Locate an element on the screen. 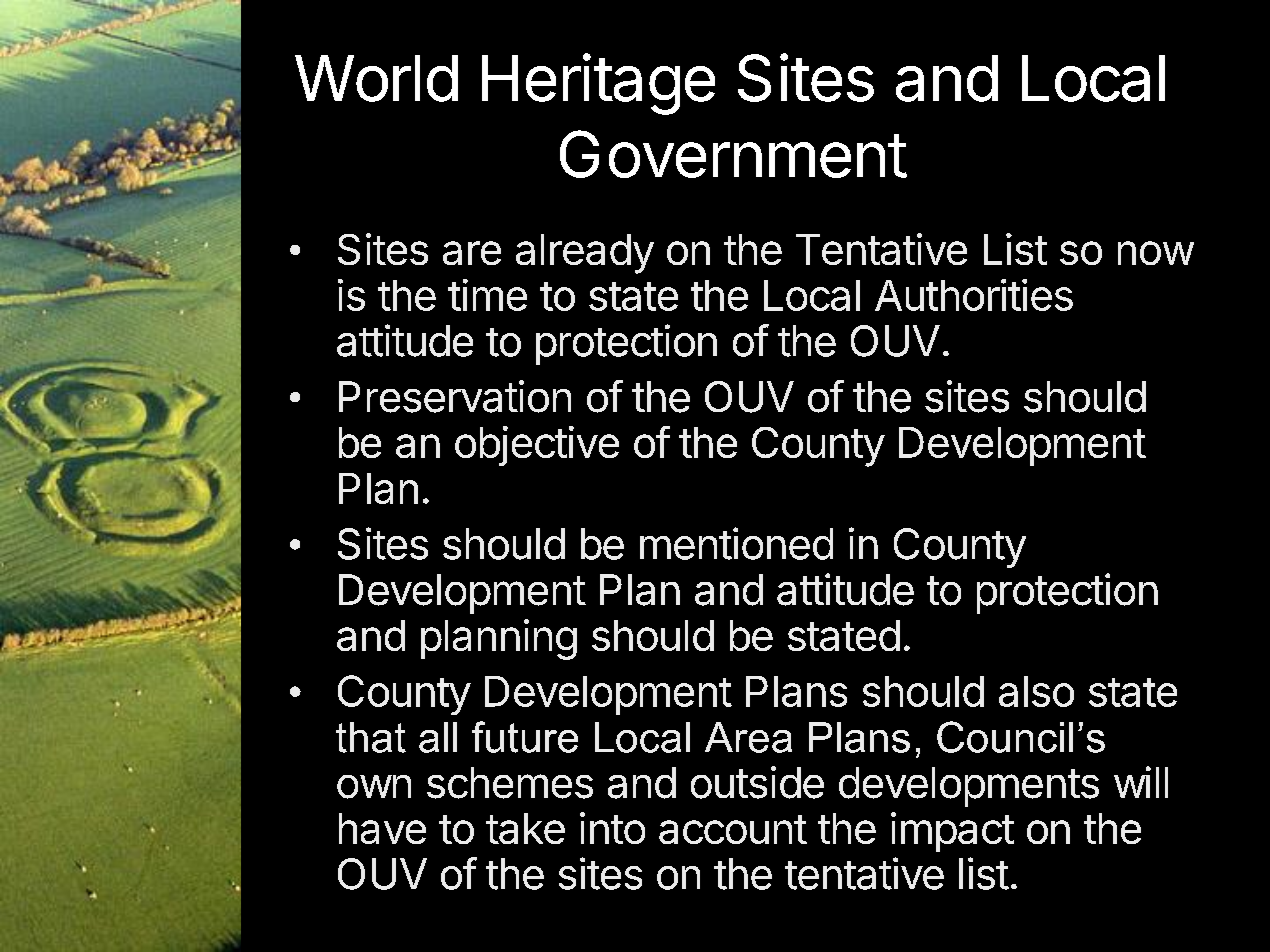 Image resolution: width=1270 pixels, height=952 pixels. also is located at coordinates (1036, 691).
